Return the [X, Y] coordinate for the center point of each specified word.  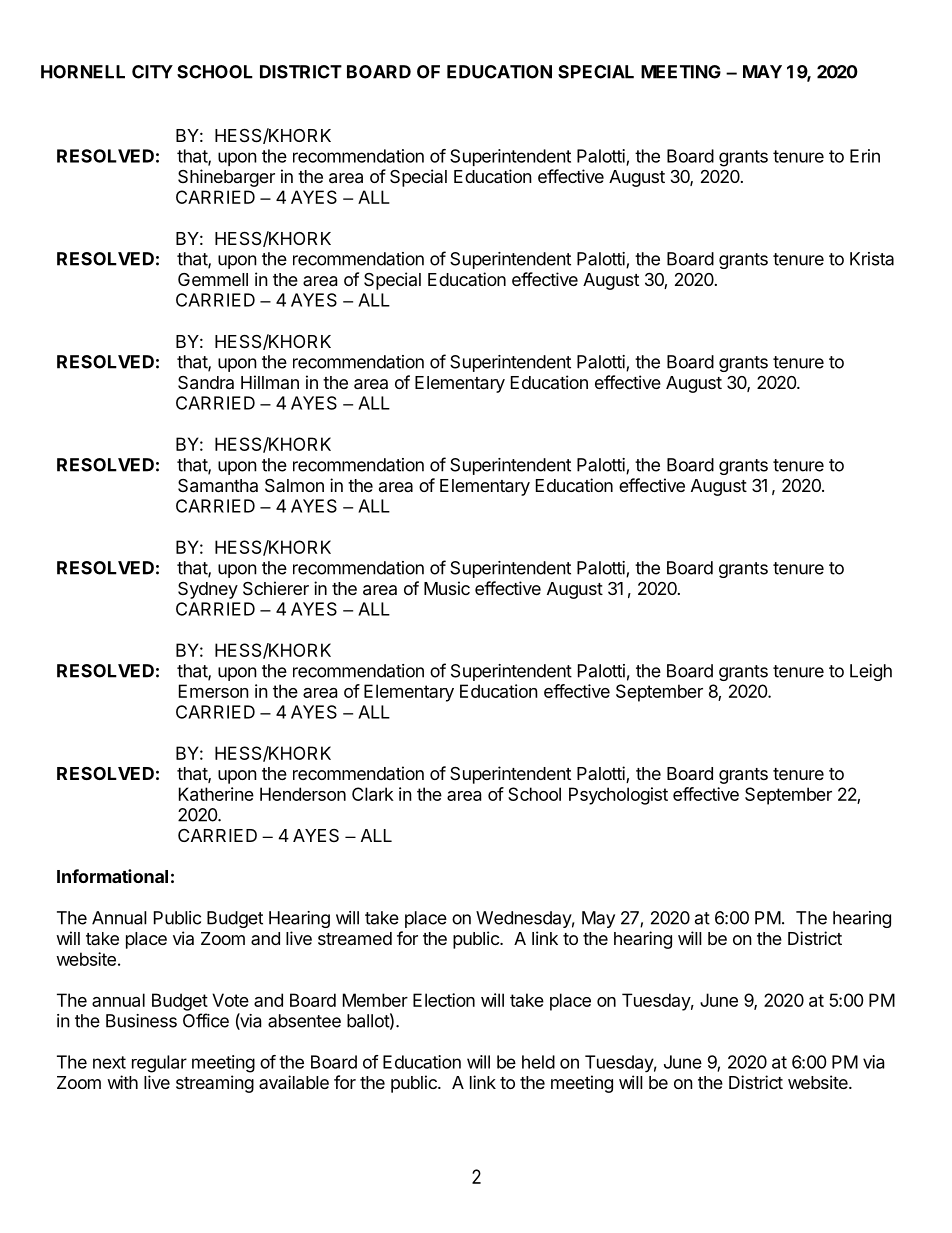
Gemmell [213, 279]
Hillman [270, 382]
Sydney [208, 590]
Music [447, 588]
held [538, 1062]
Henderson [303, 794]
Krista [872, 259]
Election [444, 1000]
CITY [152, 72]
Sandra [206, 383]
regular [159, 1064]
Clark [373, 794]
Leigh [871, 672]
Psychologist [618, 796]
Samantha [218, 486]
